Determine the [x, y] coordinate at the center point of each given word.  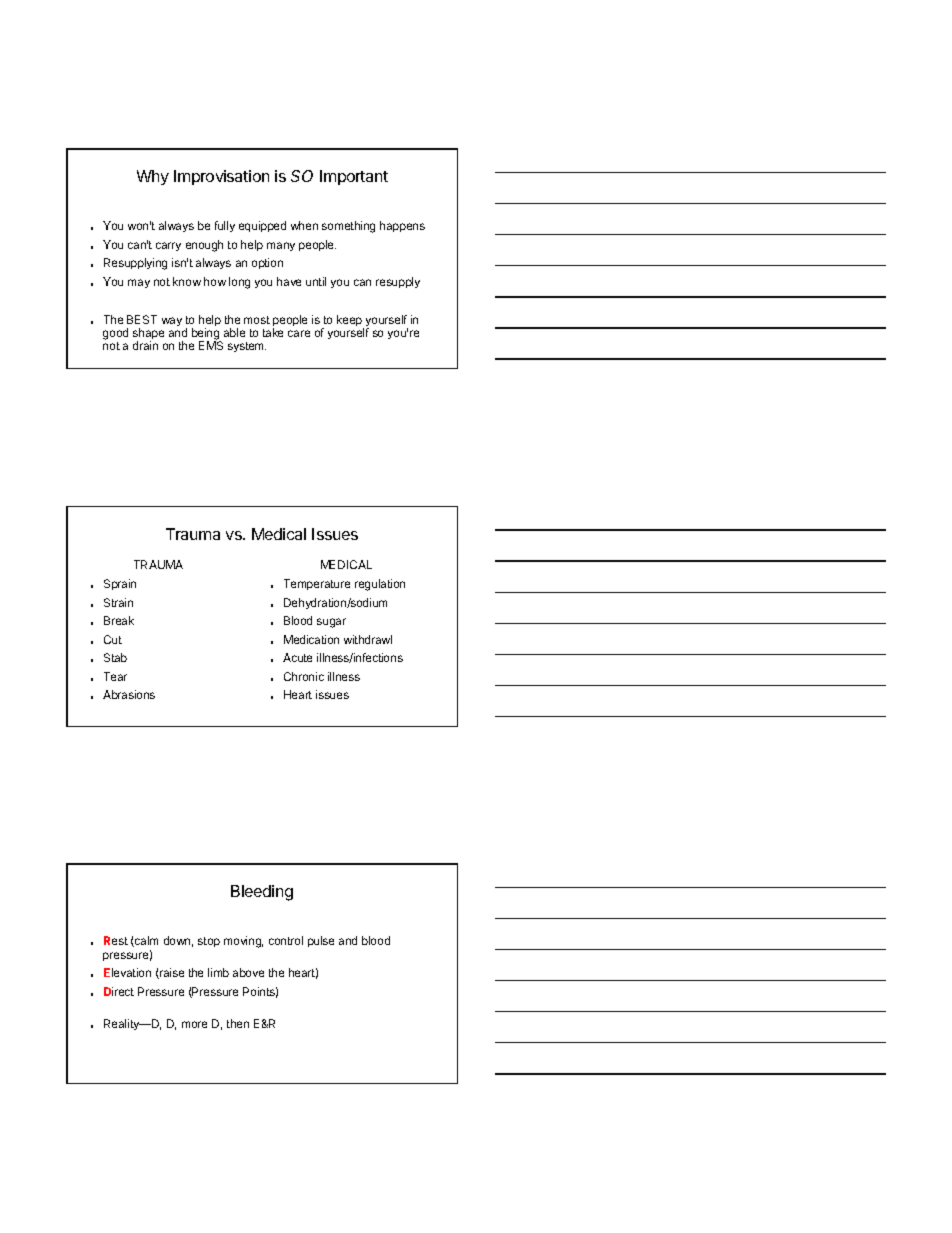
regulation [380, 585]
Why [153, 177]
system [247, 347]
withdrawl [368, 639]
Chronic [304, 676]
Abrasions [129, 694]
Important [354, 177]
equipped [262, 226]
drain [145, 345]
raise [171, 973]
